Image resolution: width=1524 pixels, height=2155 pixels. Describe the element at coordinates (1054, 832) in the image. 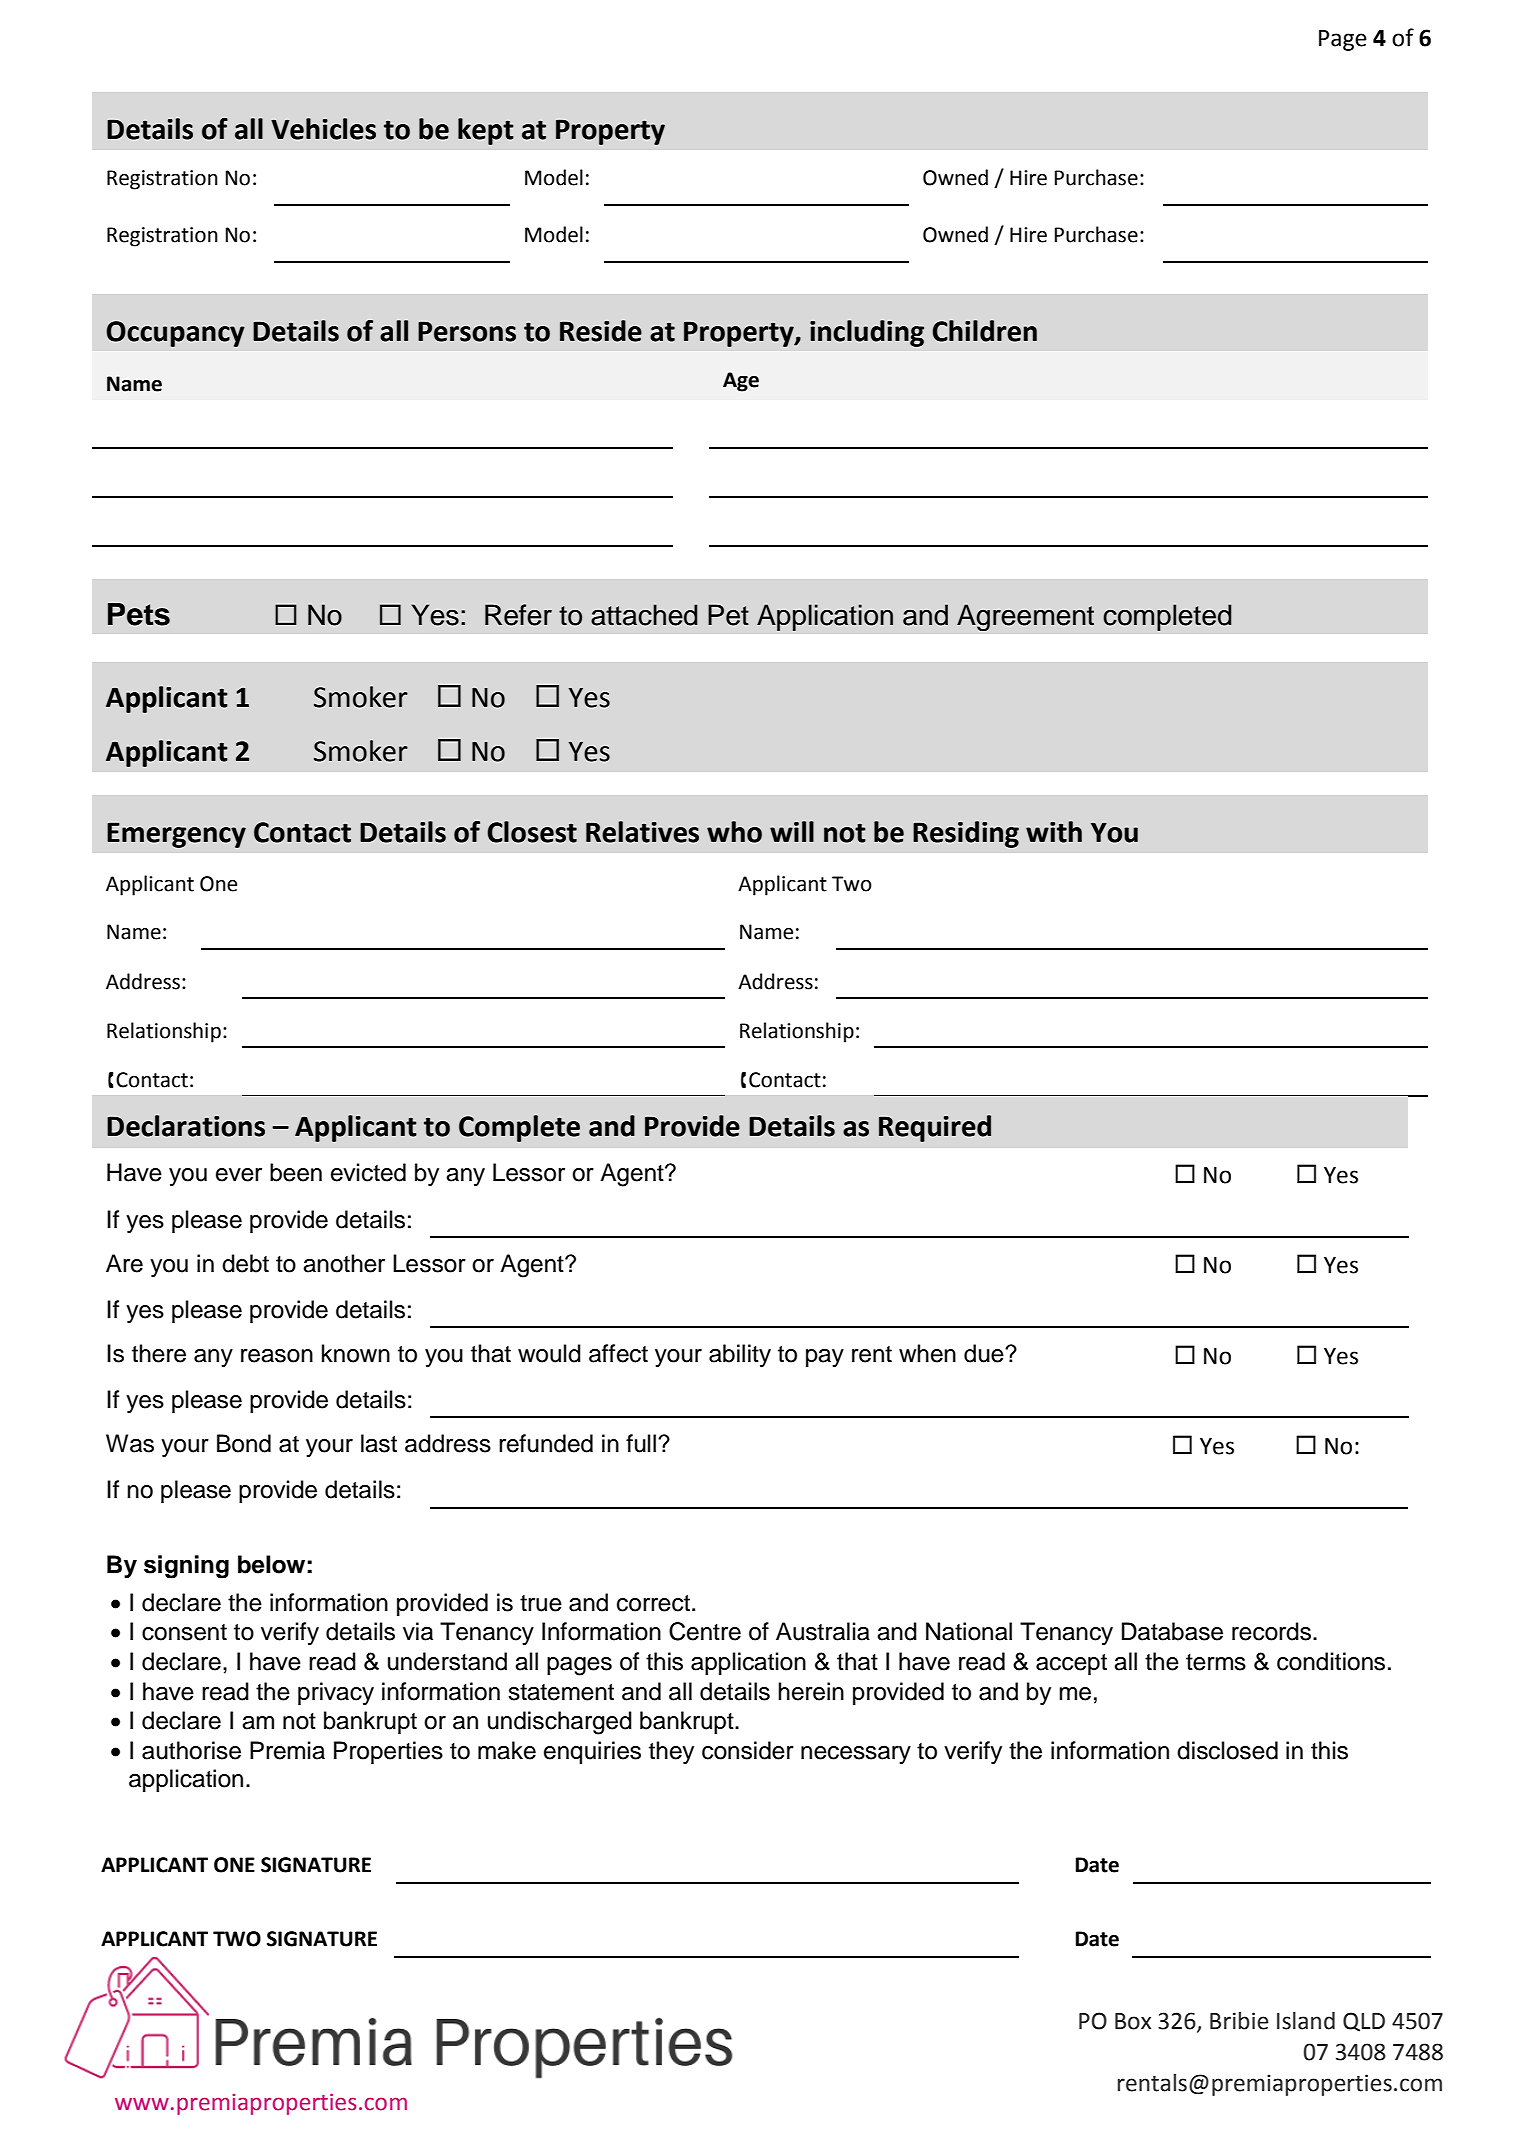

I see `with` at that location.
